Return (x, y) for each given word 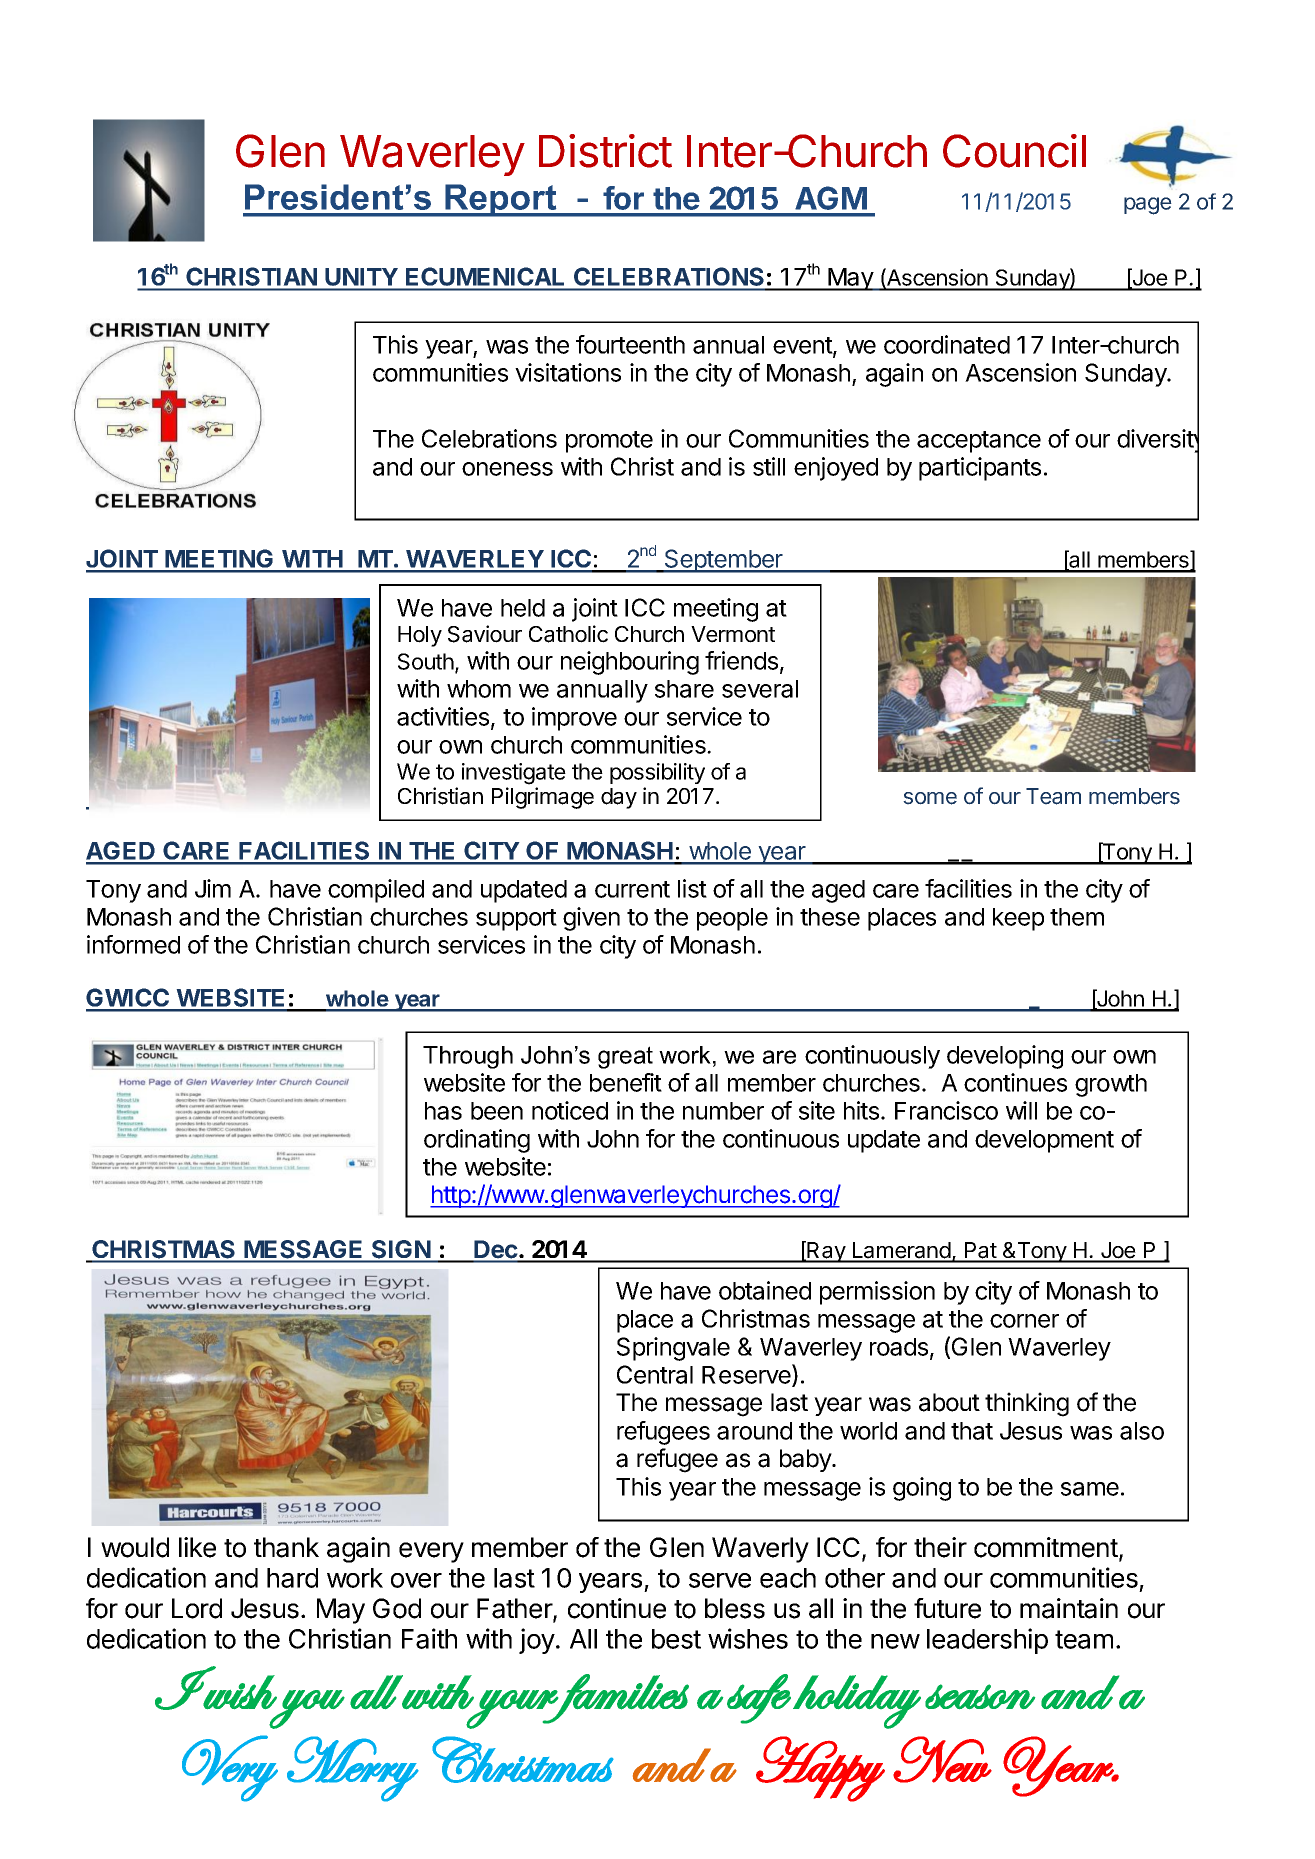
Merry (353, 1769)
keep (1018, 919)
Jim (213, 888)
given (591, 919)
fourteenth (630, 344)
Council (1014, 151)
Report (501, 200)
